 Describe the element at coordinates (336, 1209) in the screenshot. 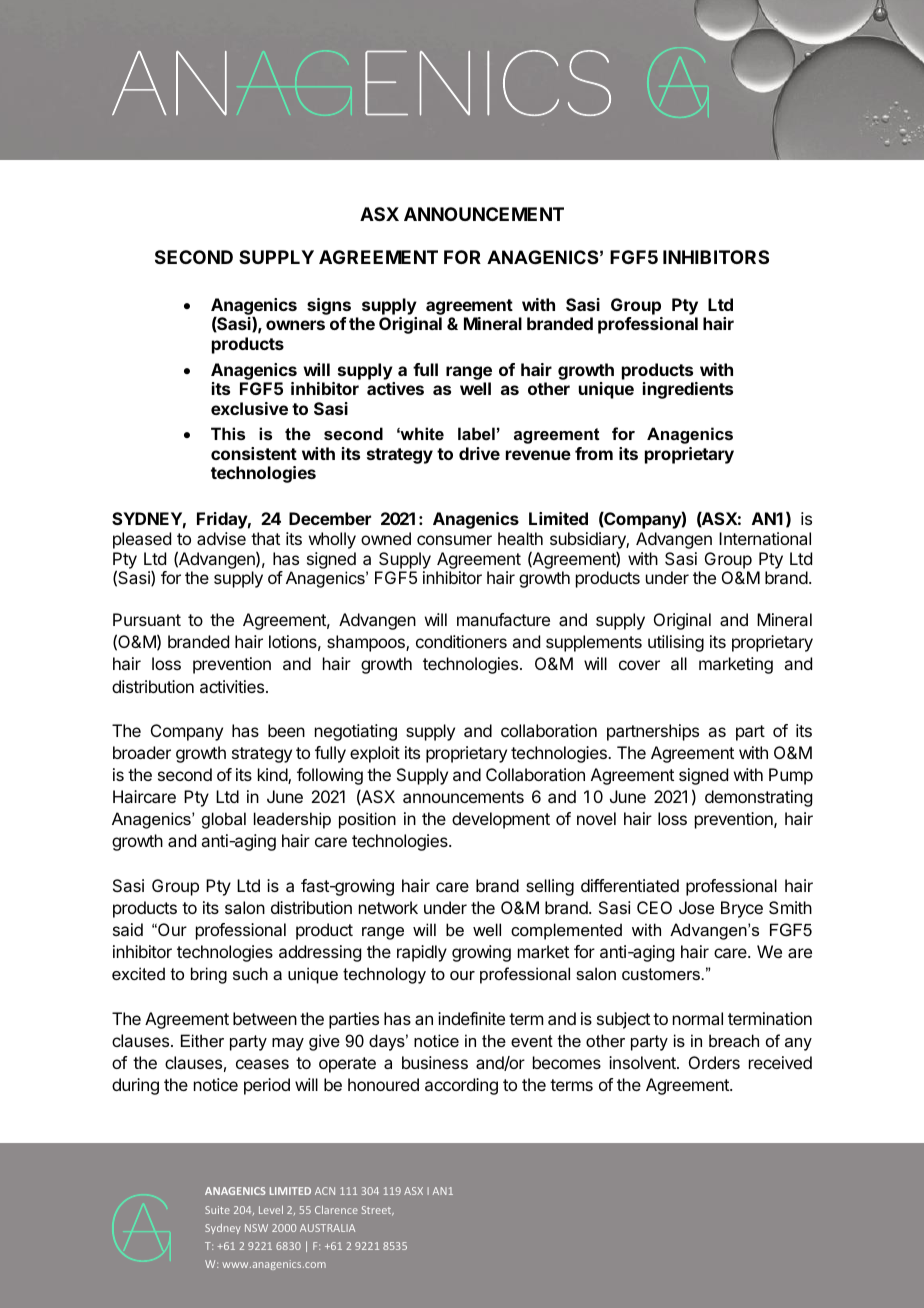

I see `Clarence` at that location.
